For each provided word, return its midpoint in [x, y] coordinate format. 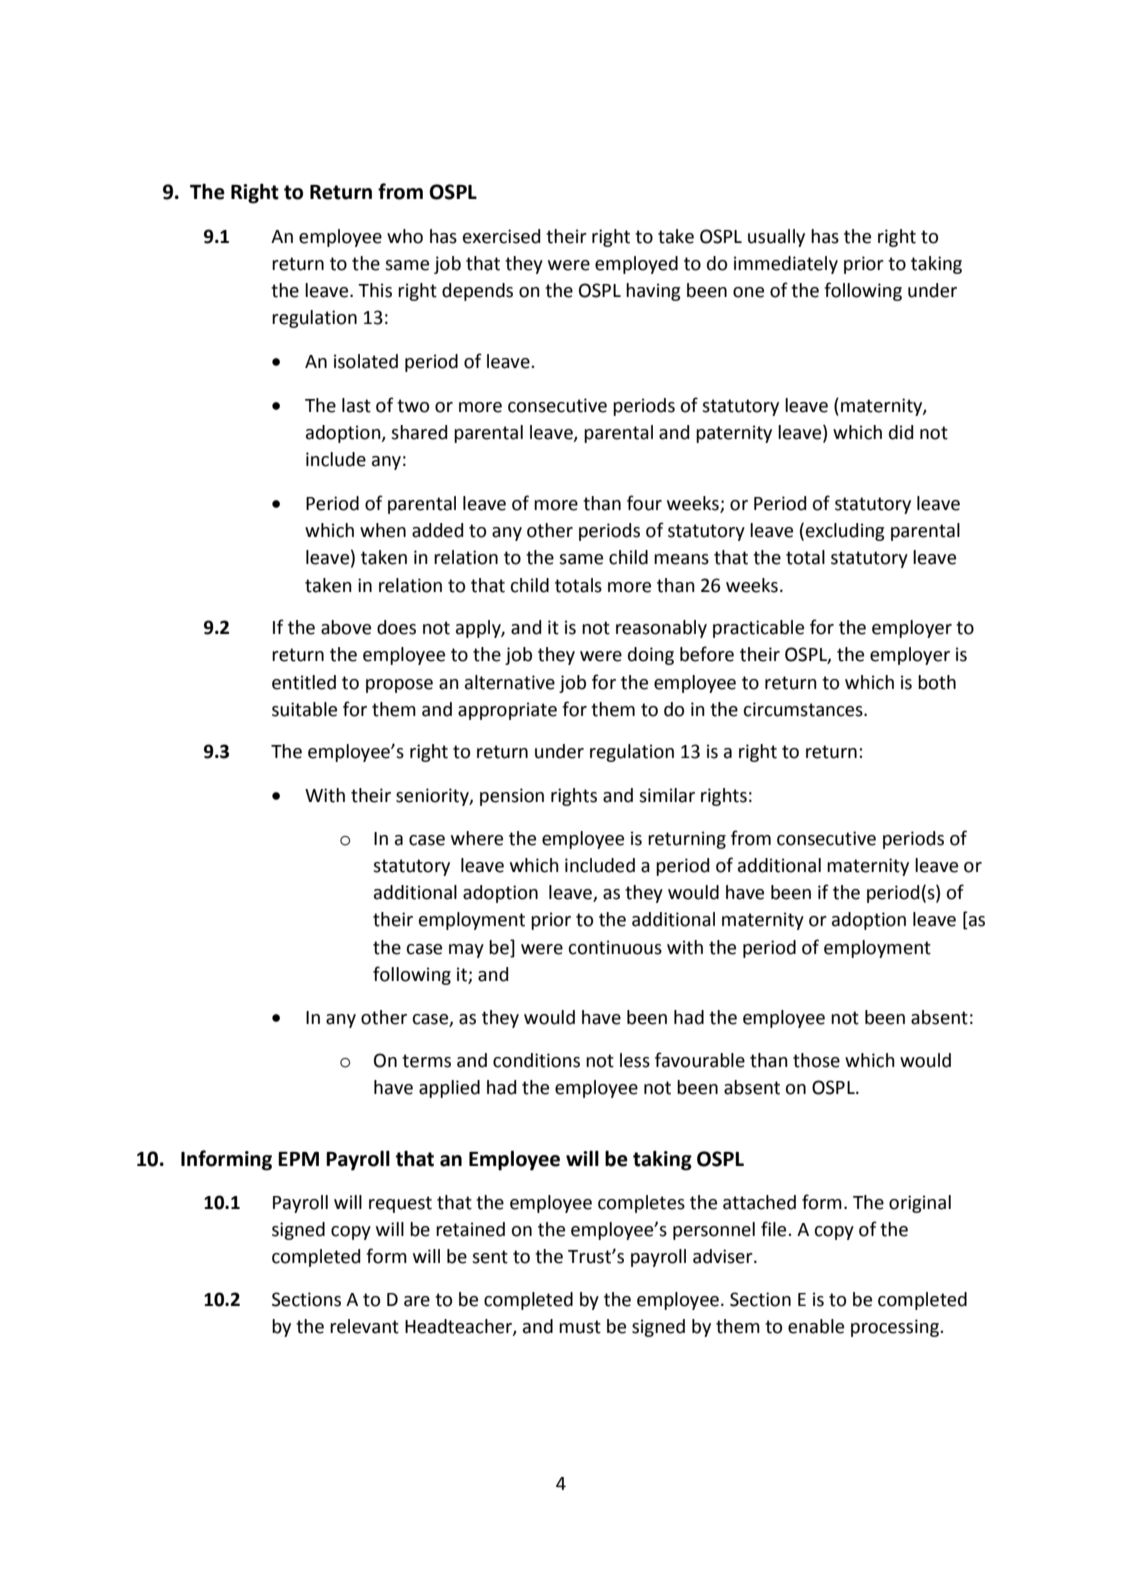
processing [896, 1328]
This [375, 290]
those [816, 1060]
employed [636, 265]
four [644, 503]
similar [667, 795]
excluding [845, 532]
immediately [786, 265]
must [580, 1327]
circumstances [804, 709]
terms [426, 1061]
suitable [304, 709]
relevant [364, 1326]
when [383, 530]
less [635, 1060]
